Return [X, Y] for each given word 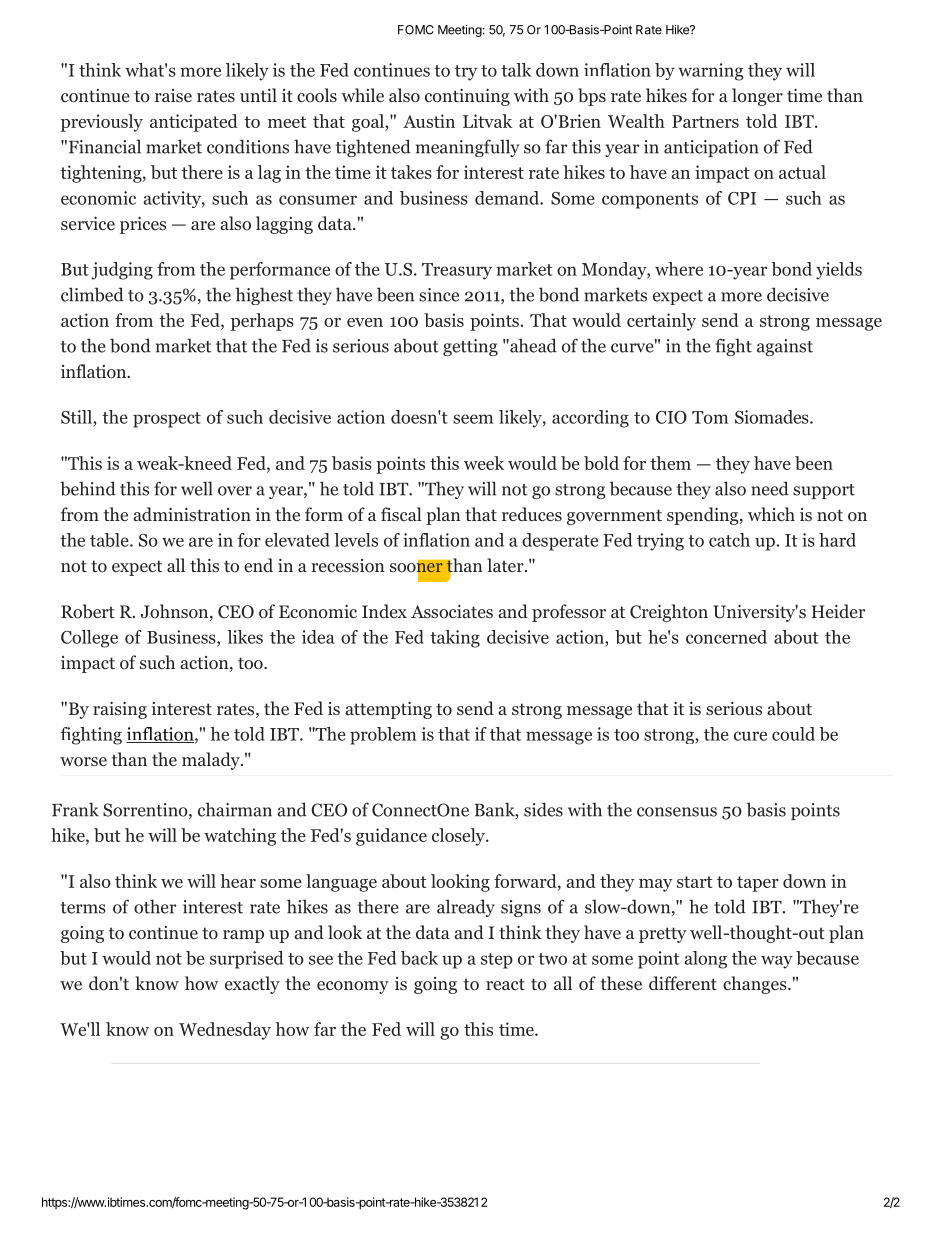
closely [459, 837]
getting [470, 347]
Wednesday [225, 1031]
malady [212, 761]
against [785, 347]
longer [757, 97]
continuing [467, 97]
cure [750, 736]
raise [173, 95]
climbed [92, 294]
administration [192, 514]
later [506, 565]
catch [729, 540]
